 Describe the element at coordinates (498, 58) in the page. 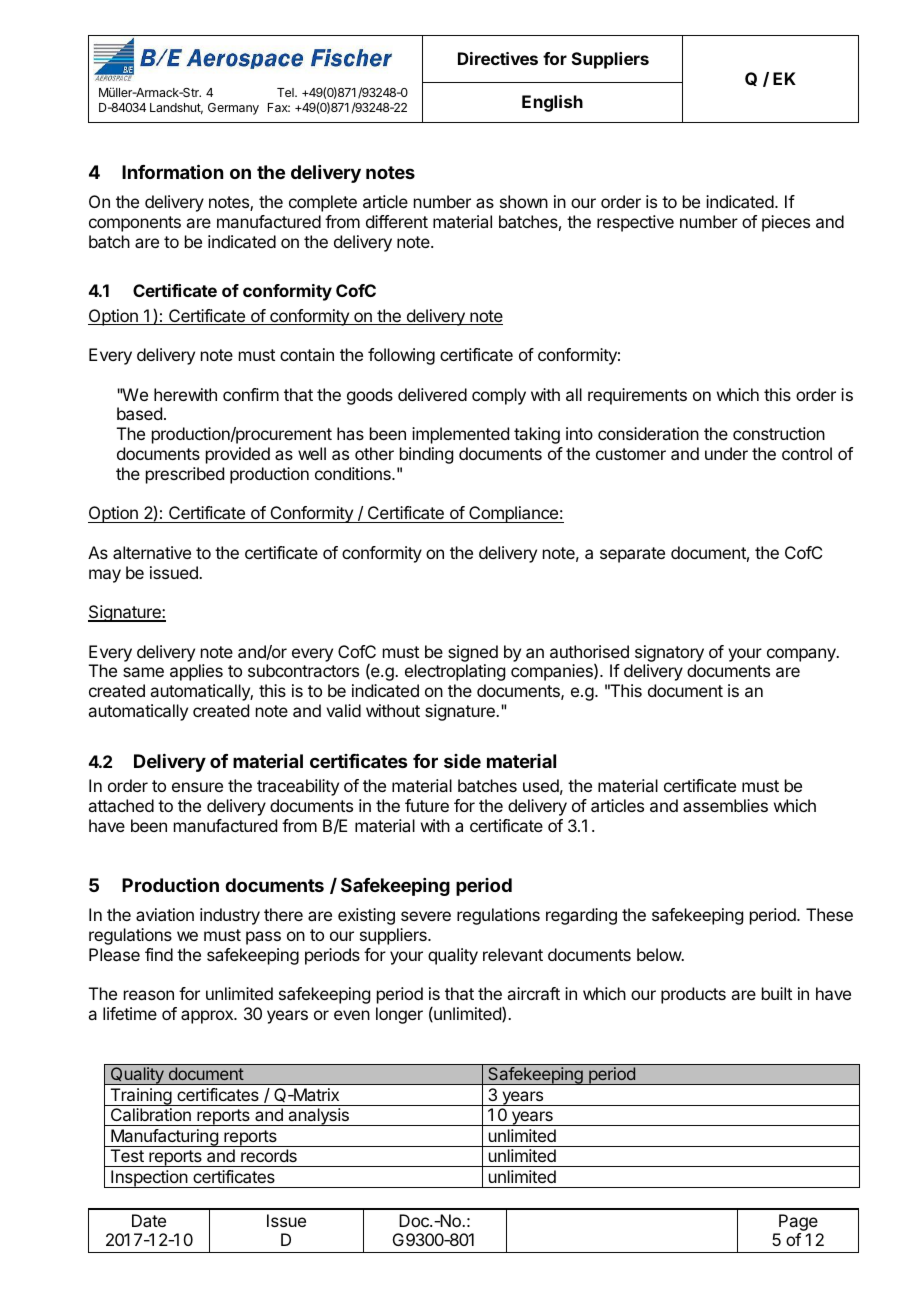

I see `Directives` at that location.
